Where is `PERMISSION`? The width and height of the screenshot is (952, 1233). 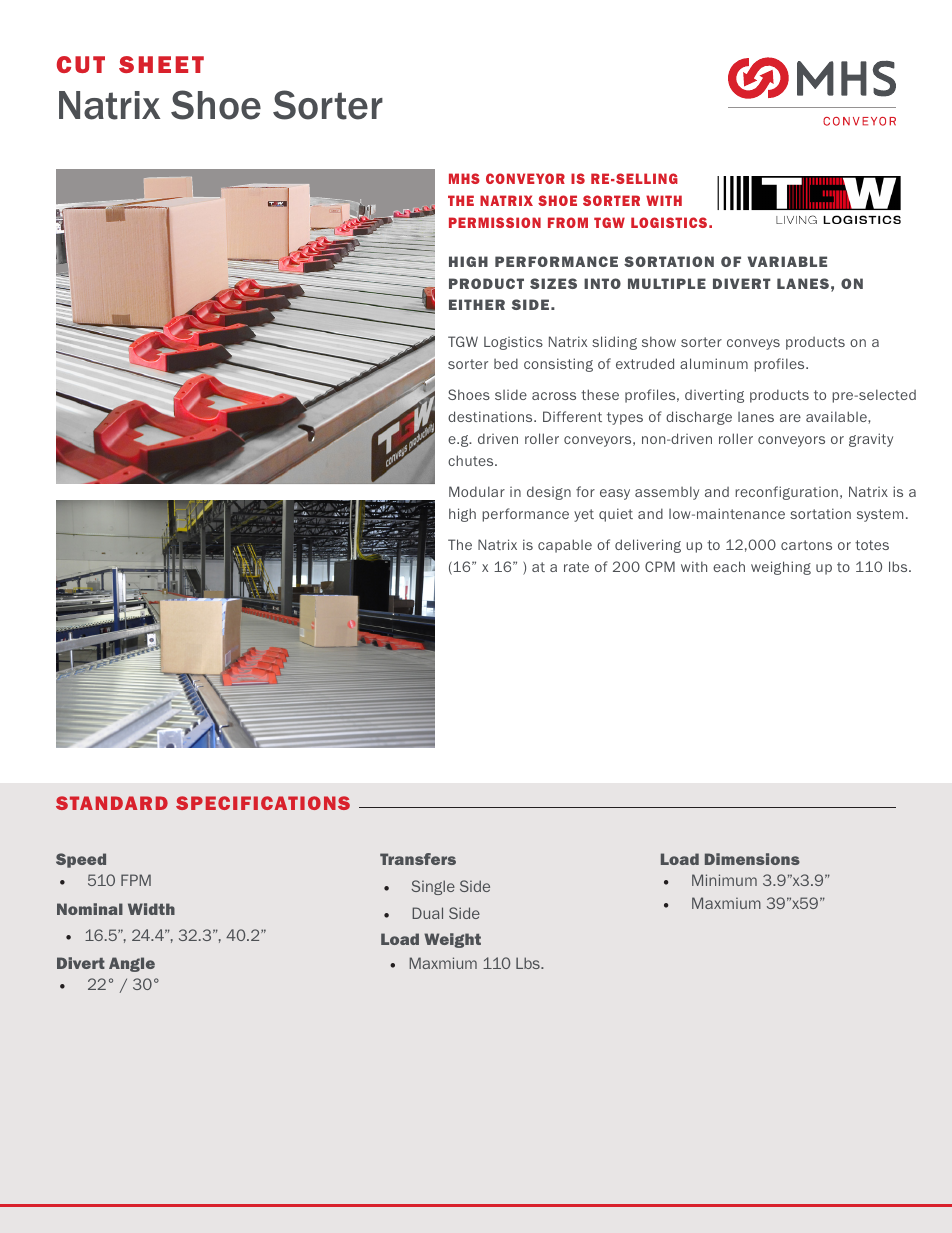
PERMISSION is located at coordinates (495, 222).
